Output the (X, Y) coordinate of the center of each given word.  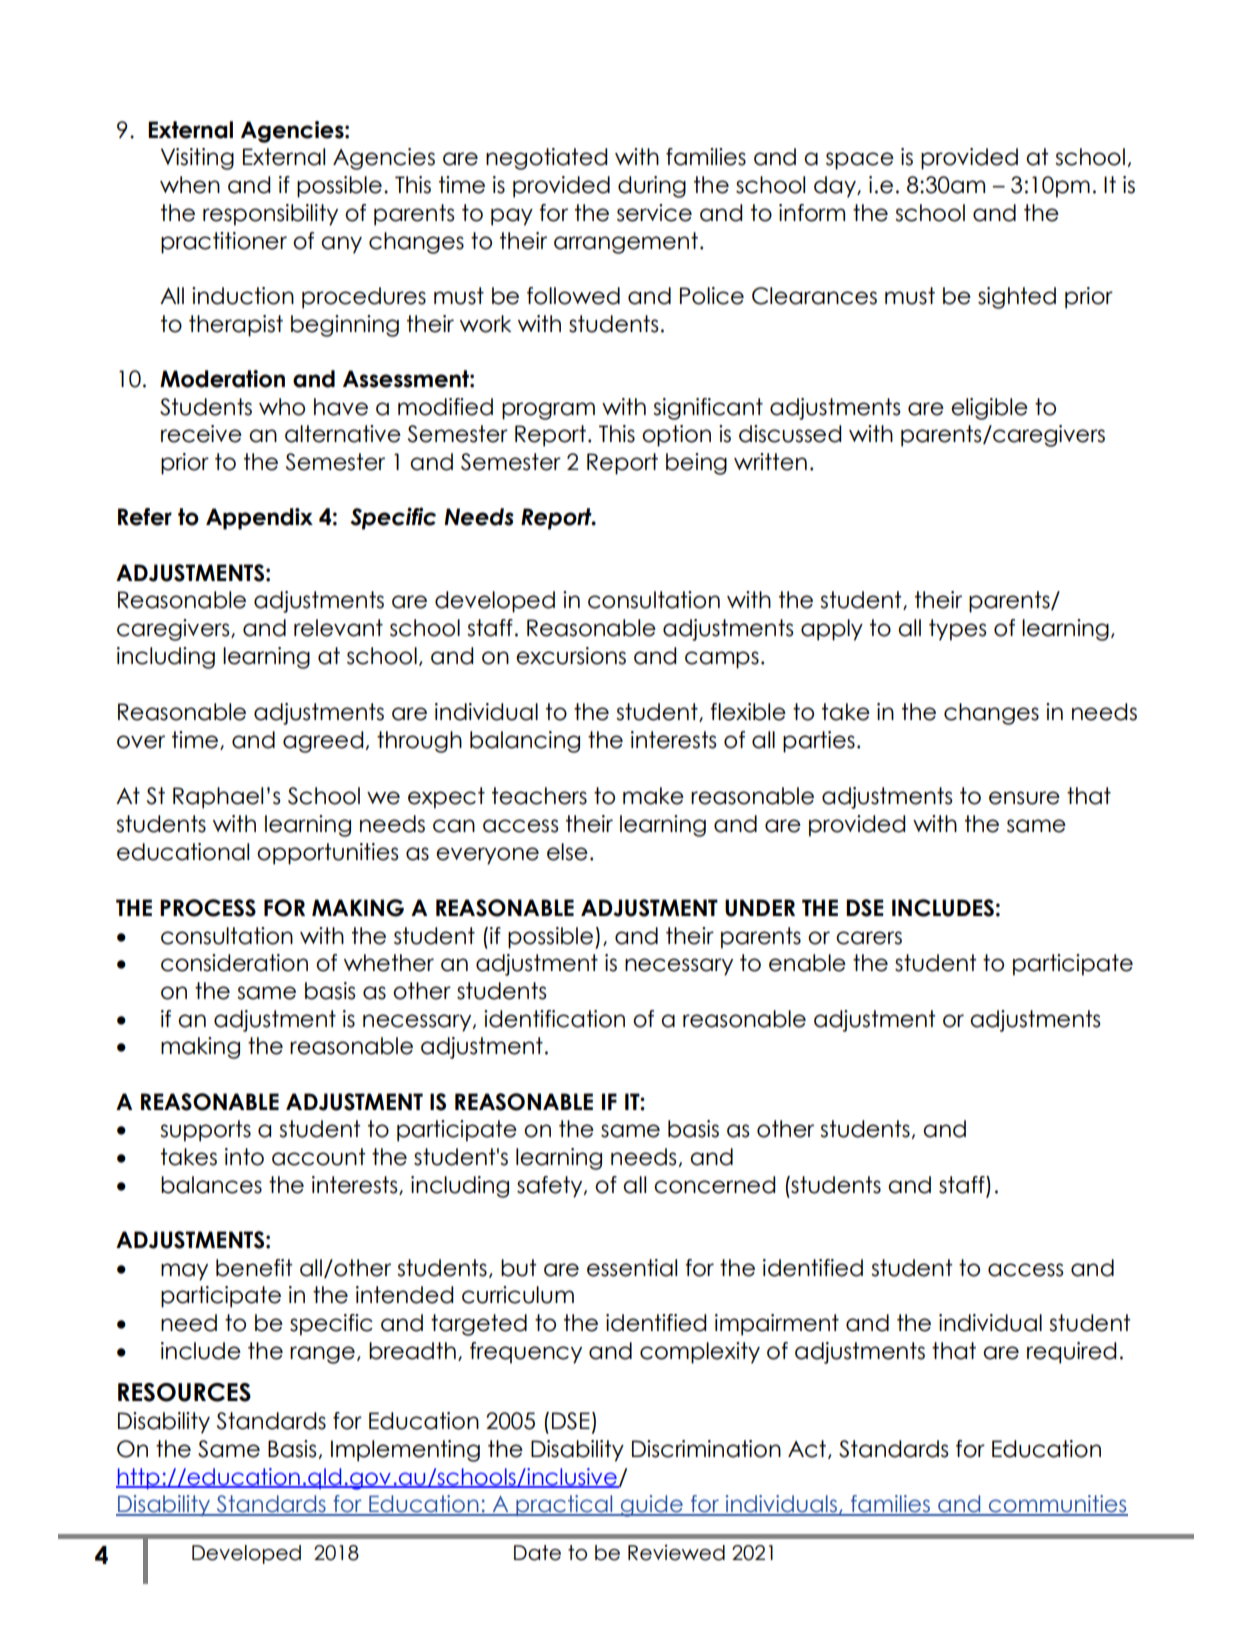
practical (564, 1505)
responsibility (270, 215)
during (652, 187)
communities (1057, 1505)
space (860, 161)
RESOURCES (184, 1392)
